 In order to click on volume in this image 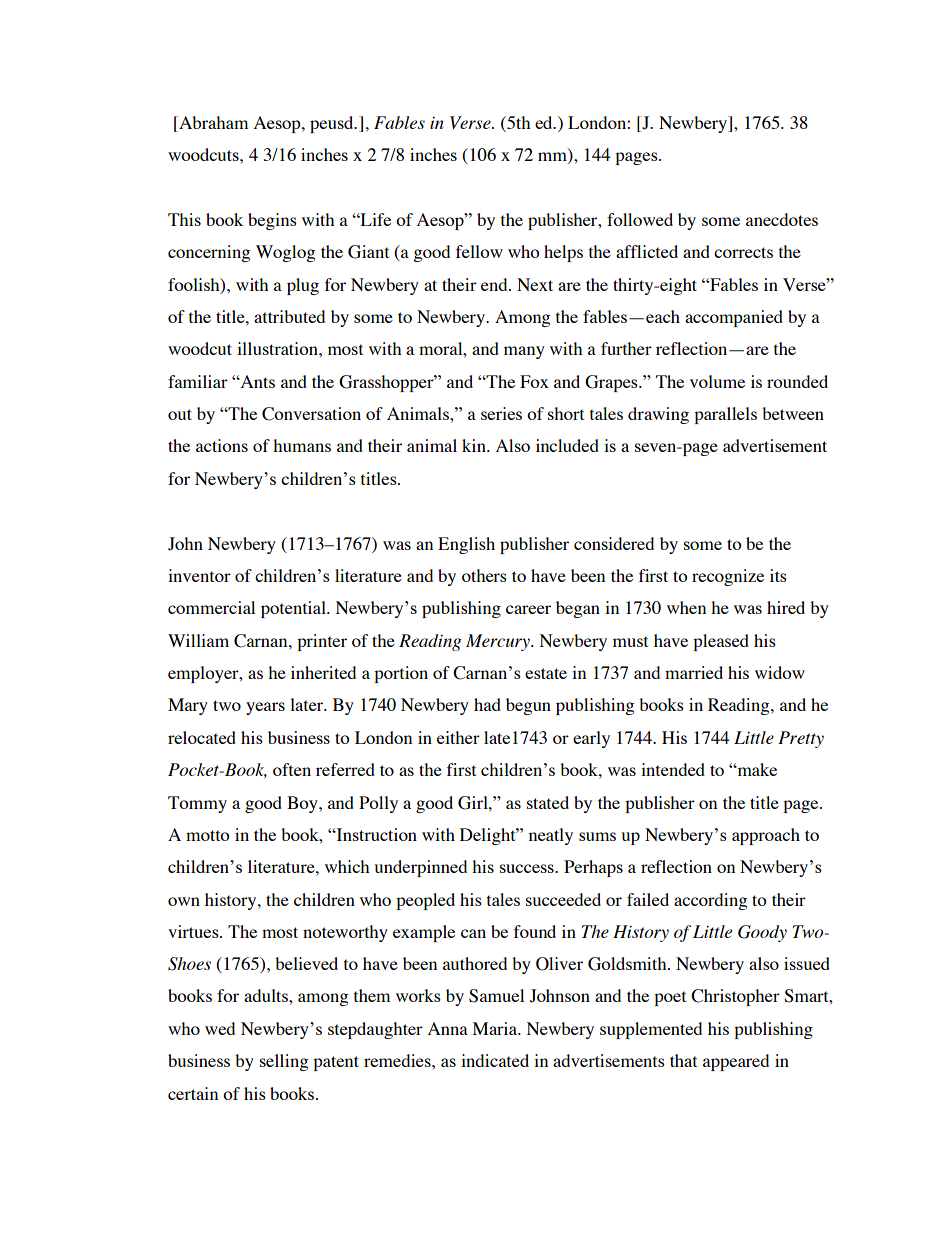, I will do `click(717, 381)`.
